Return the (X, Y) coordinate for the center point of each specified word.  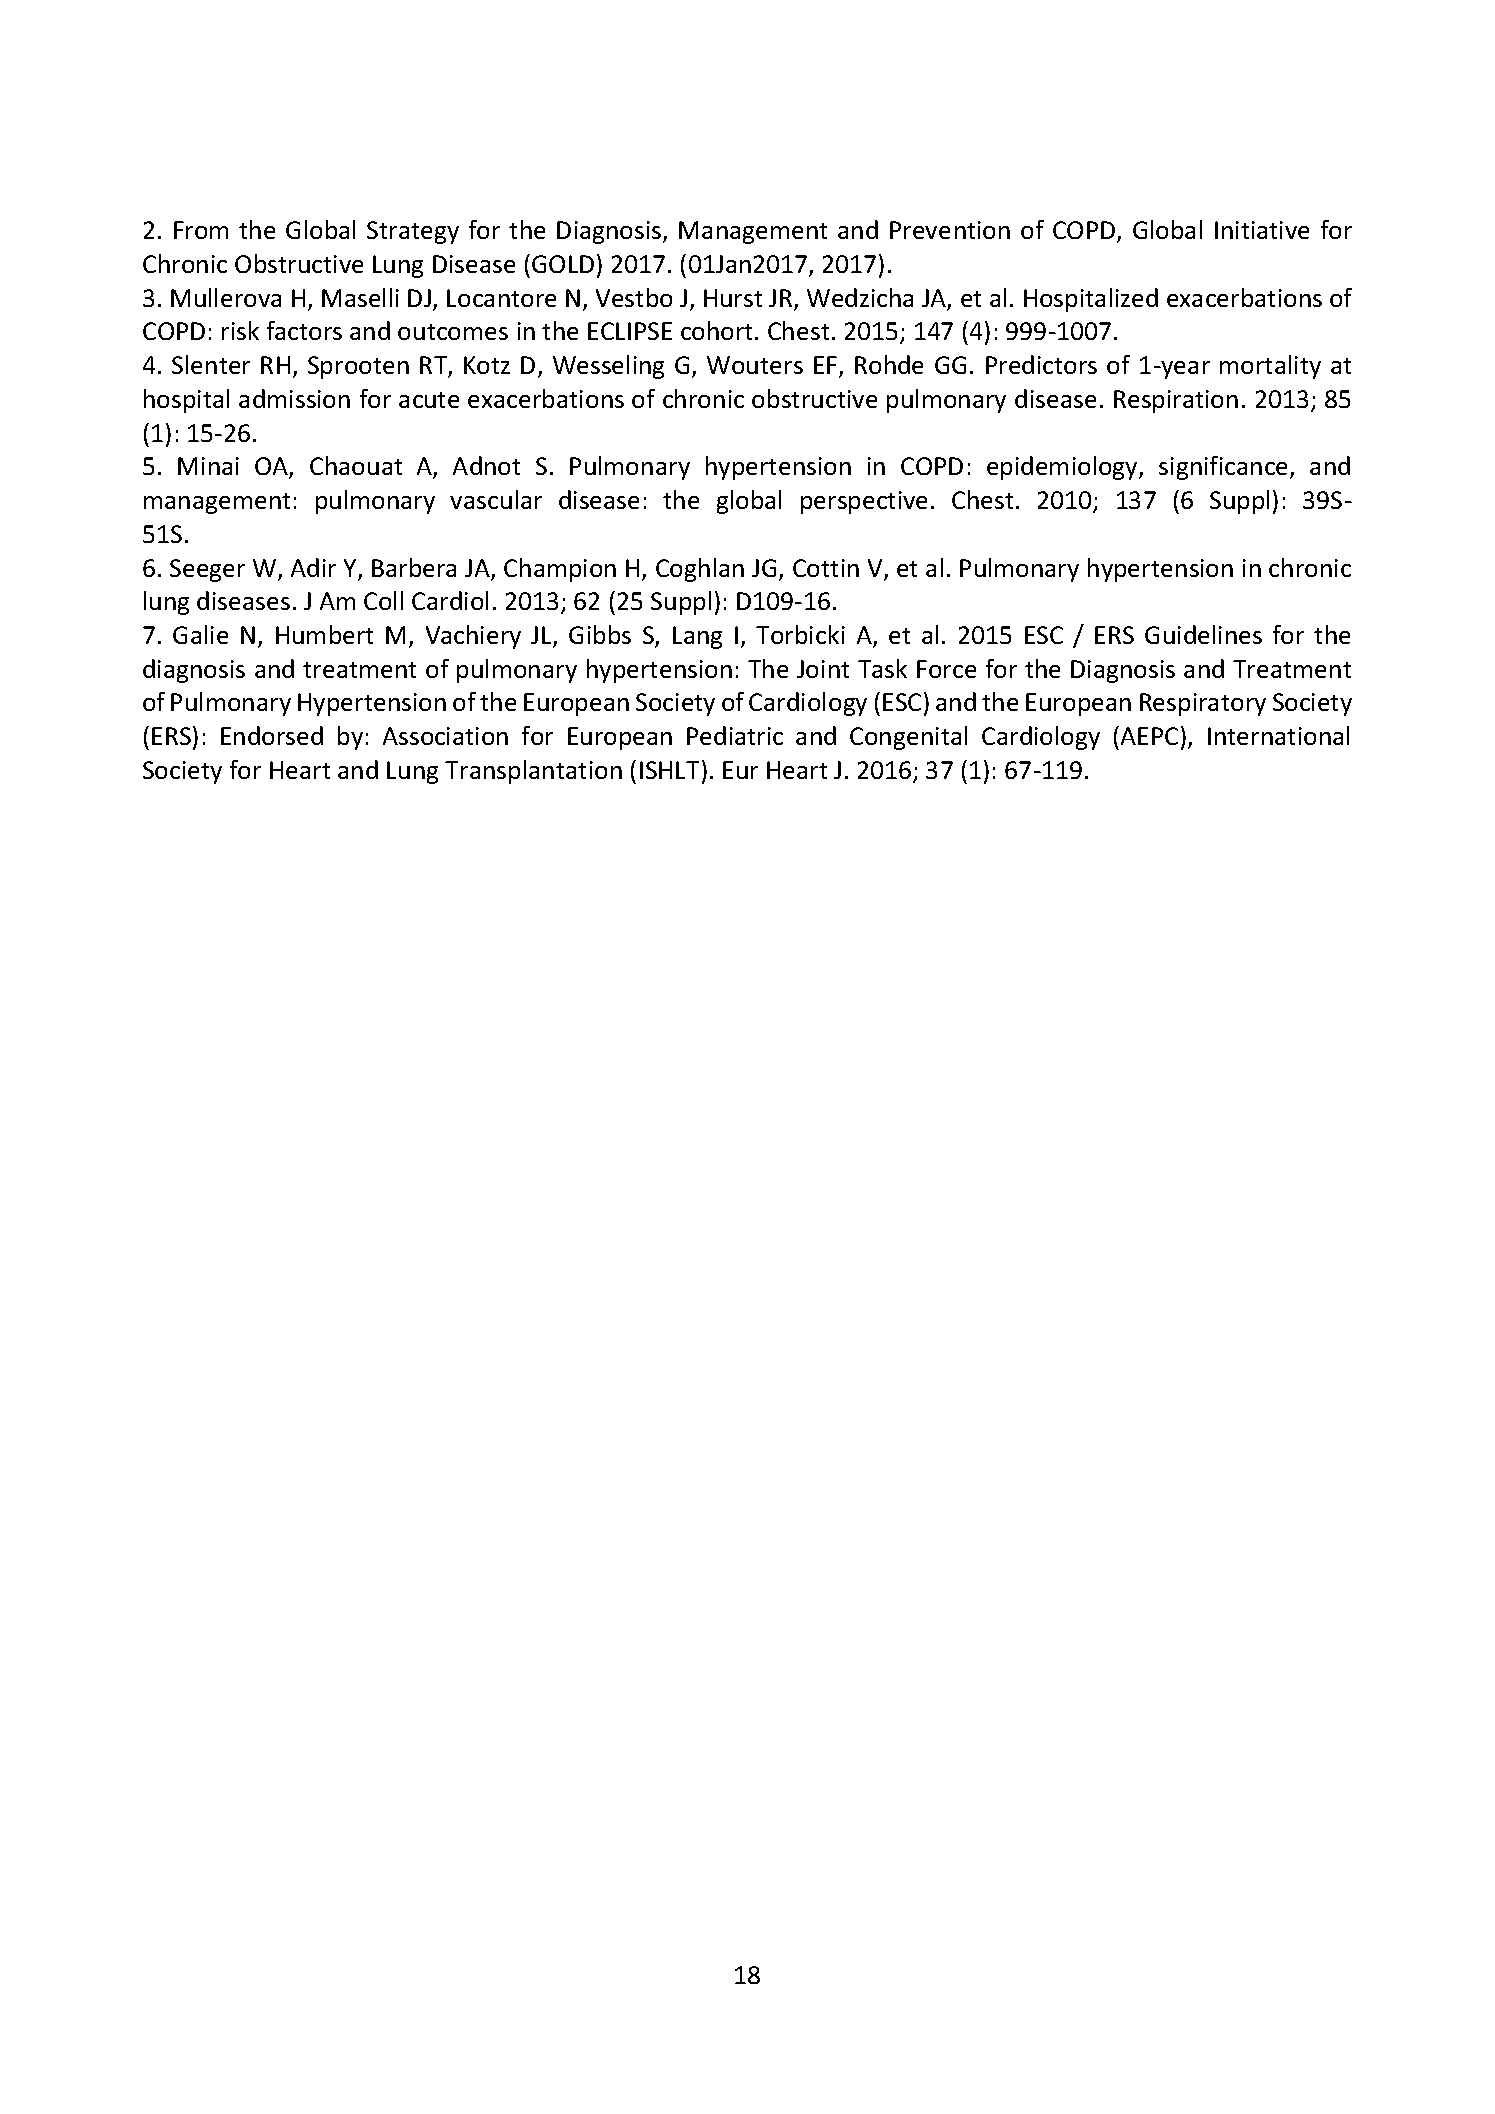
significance (1225, 468)
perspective (864, 502)
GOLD (563, 264)
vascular (496, 499)
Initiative (1262, 230)
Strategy (413, 232)
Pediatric (735, 735)
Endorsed (272, 735)
